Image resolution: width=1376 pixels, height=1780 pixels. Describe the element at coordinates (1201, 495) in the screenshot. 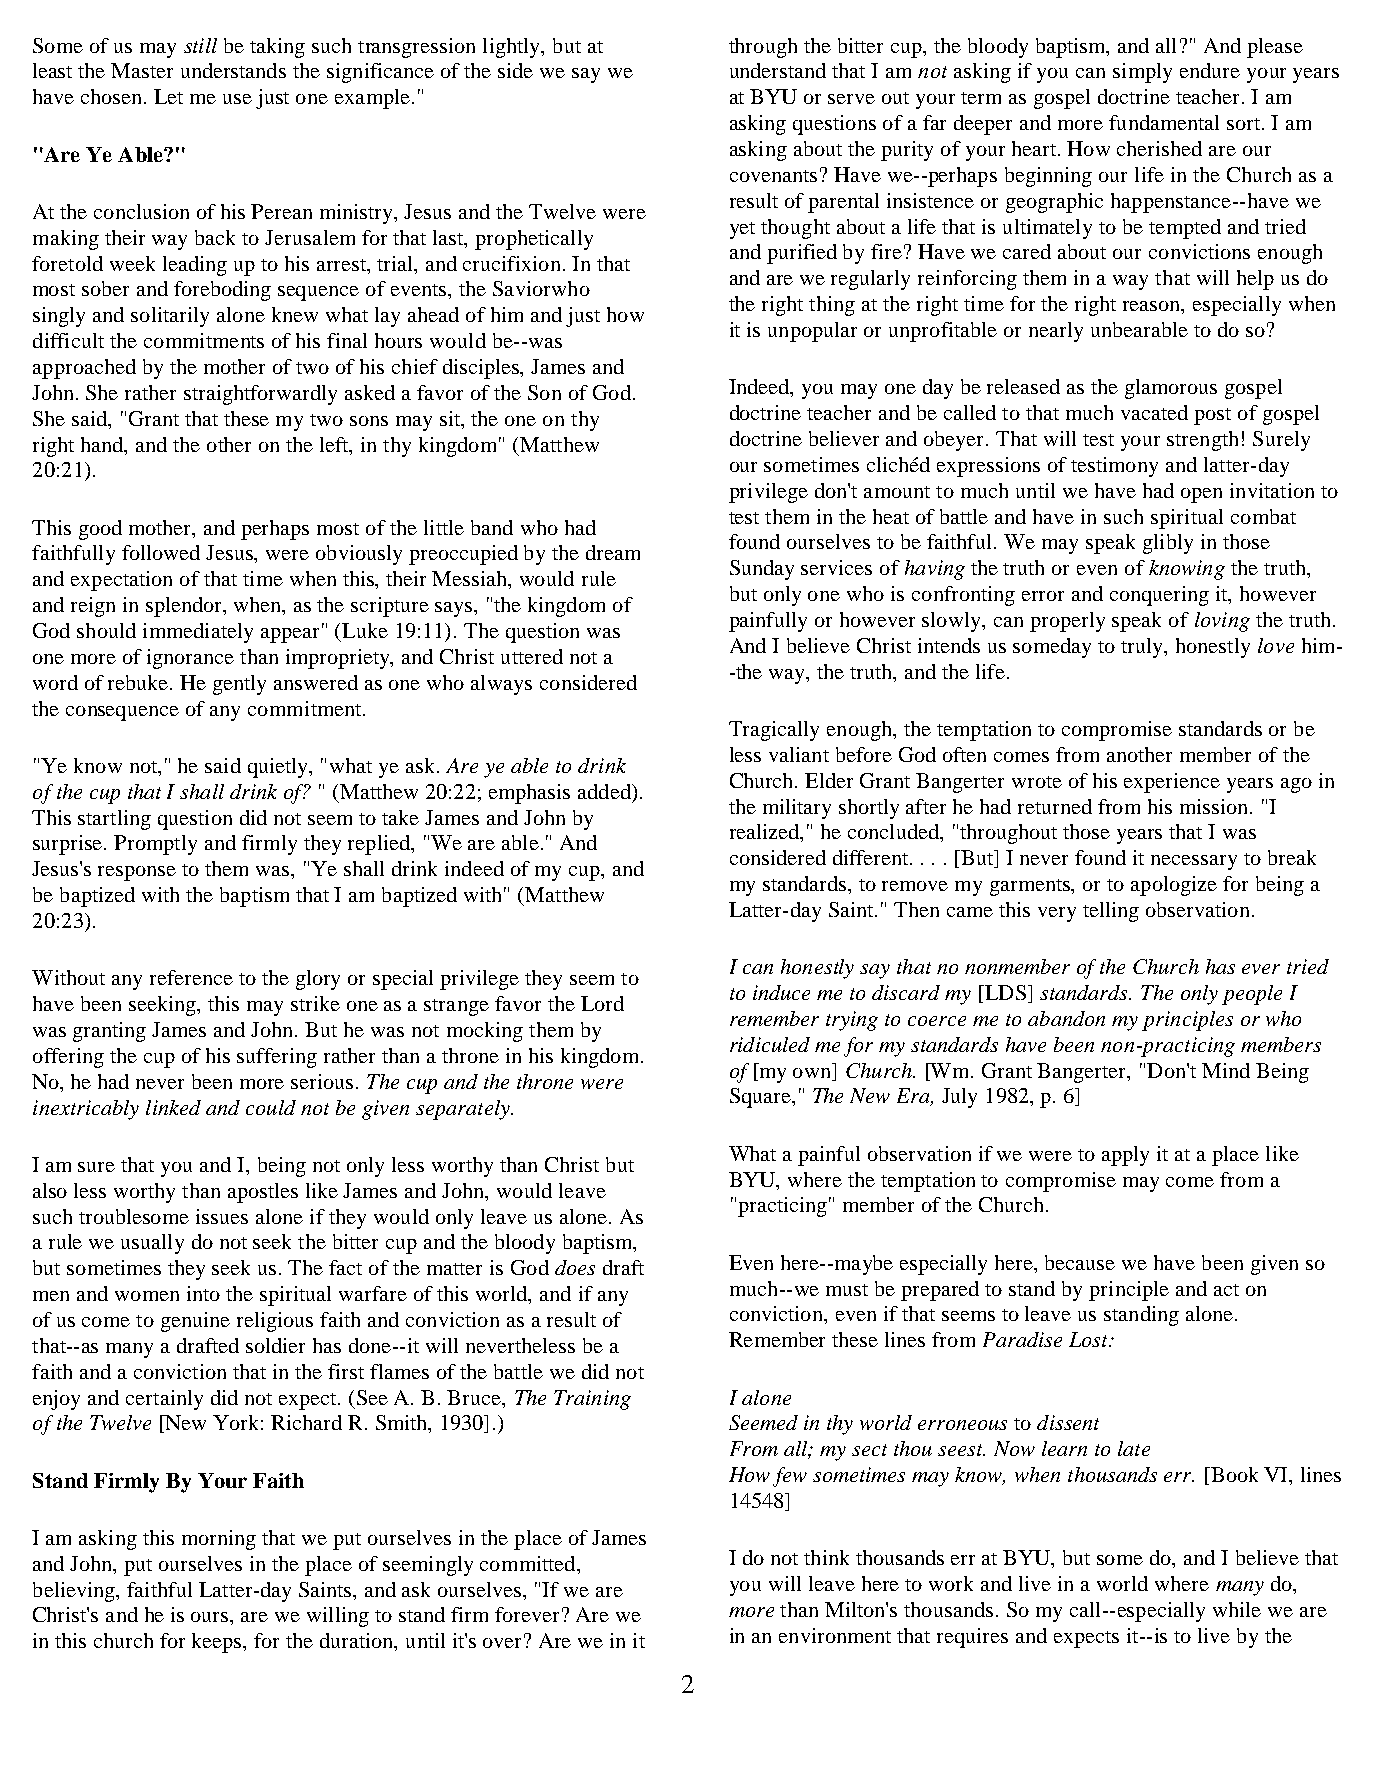

I see `open` at that location.
